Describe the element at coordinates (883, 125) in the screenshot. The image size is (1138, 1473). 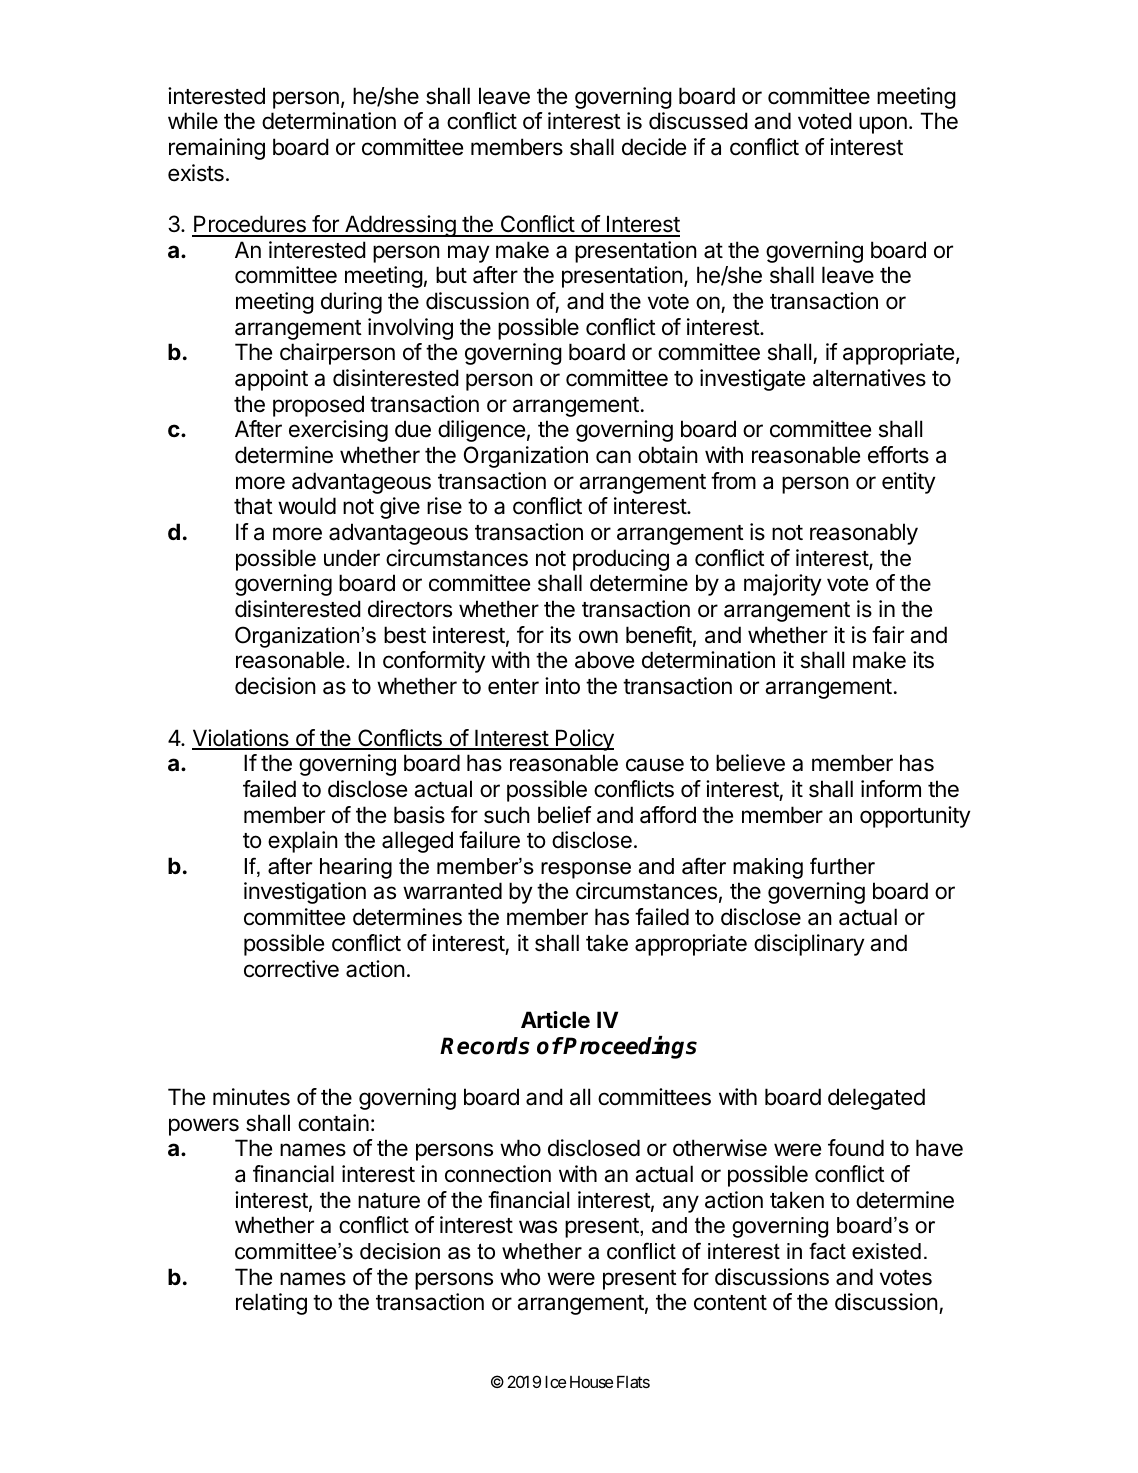
I see `upon` at that location.
